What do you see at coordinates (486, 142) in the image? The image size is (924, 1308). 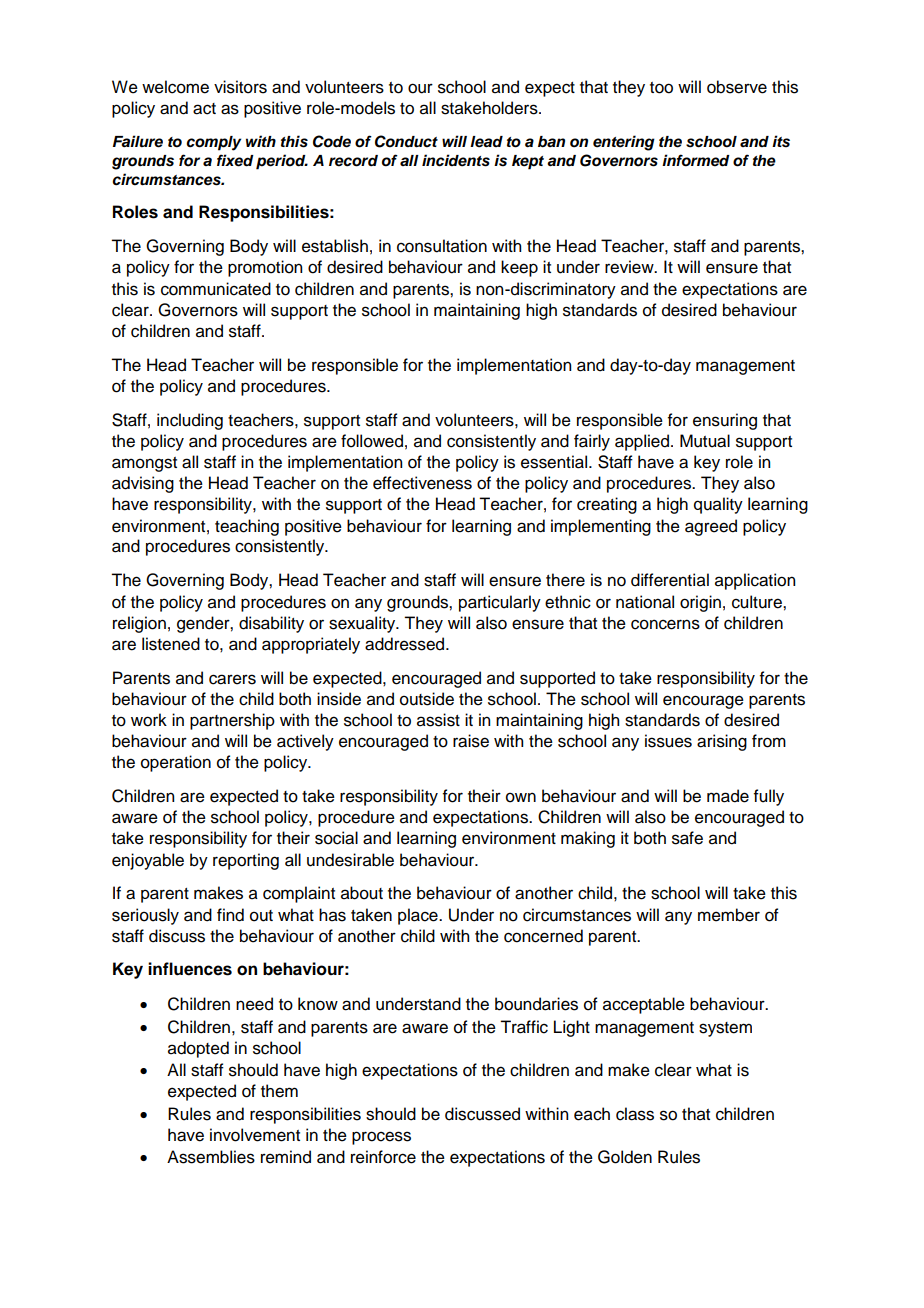 I see `lead` at bounding box center [486, 142].
